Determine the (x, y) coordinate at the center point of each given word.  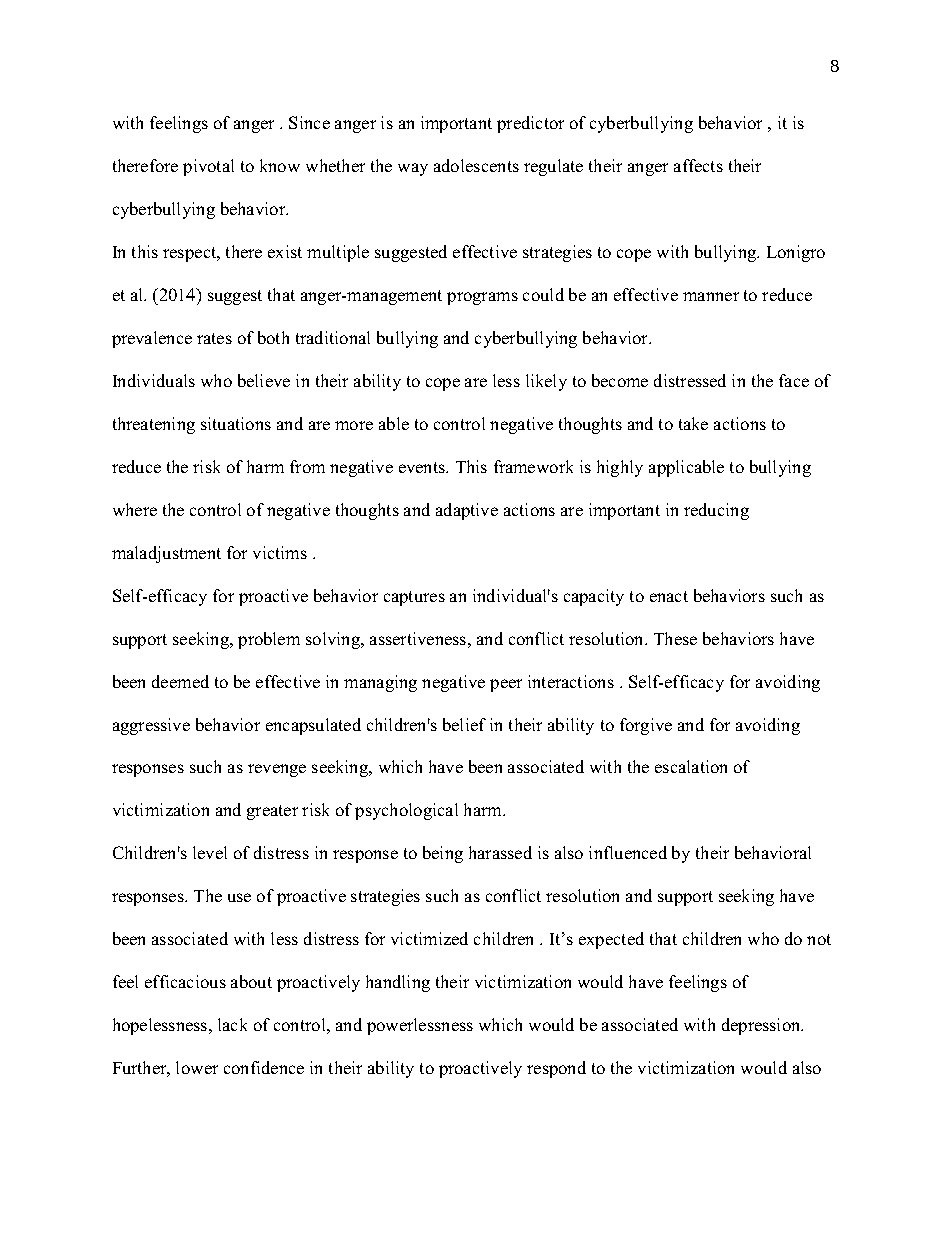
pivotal (208, 167)
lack (232, 1024)
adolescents (476, 165)
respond (556, 1069)
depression (762, 1026)
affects (698, 165)
